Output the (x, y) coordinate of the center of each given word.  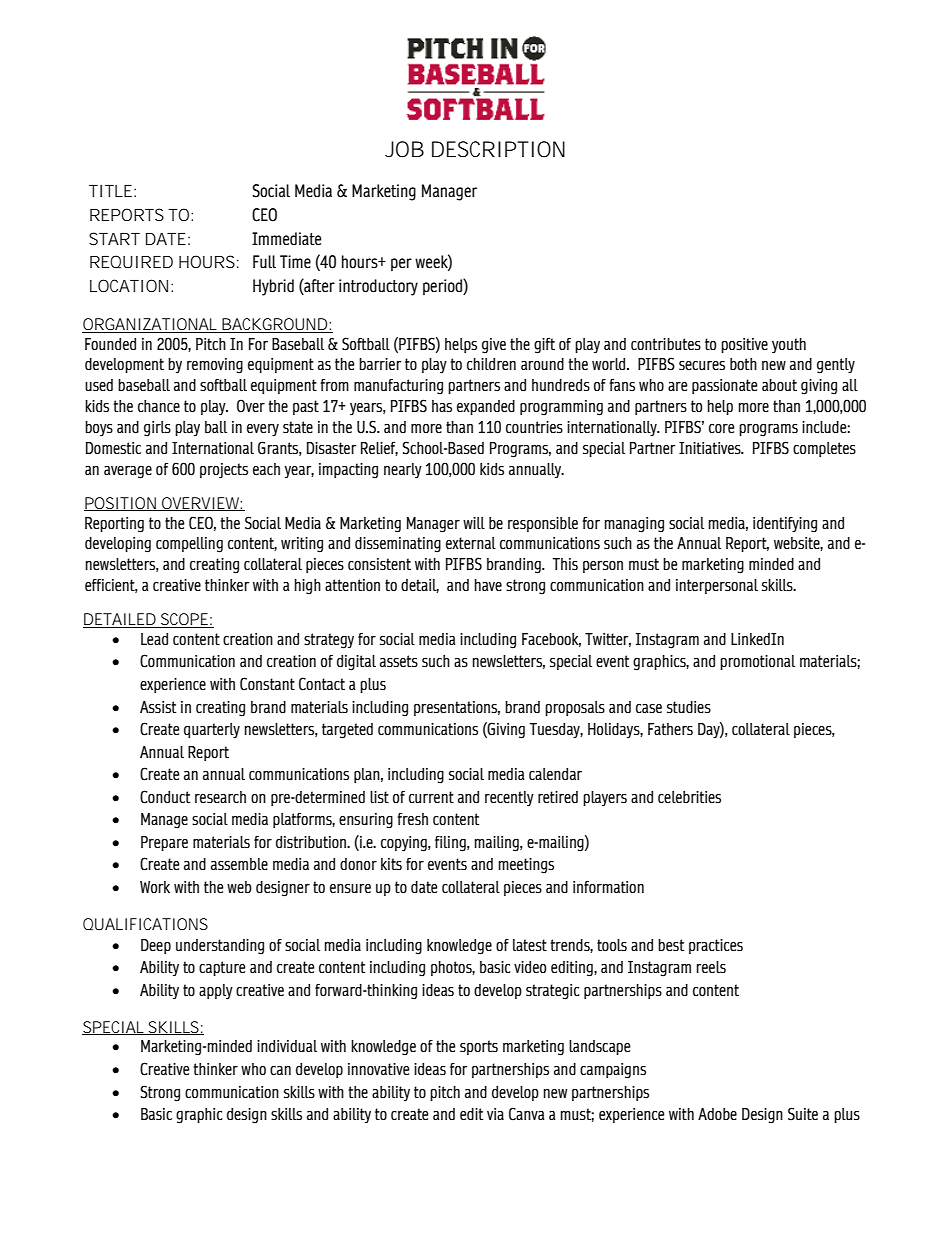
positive (744, 345)
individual (287, 1046)
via (495, 1114)
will (474, 523)
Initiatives (711, 448)
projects (224, 471)
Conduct (165, 797)
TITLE (110, 191)
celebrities (689, 797)
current (431, 797)
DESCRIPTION (498, 149)
